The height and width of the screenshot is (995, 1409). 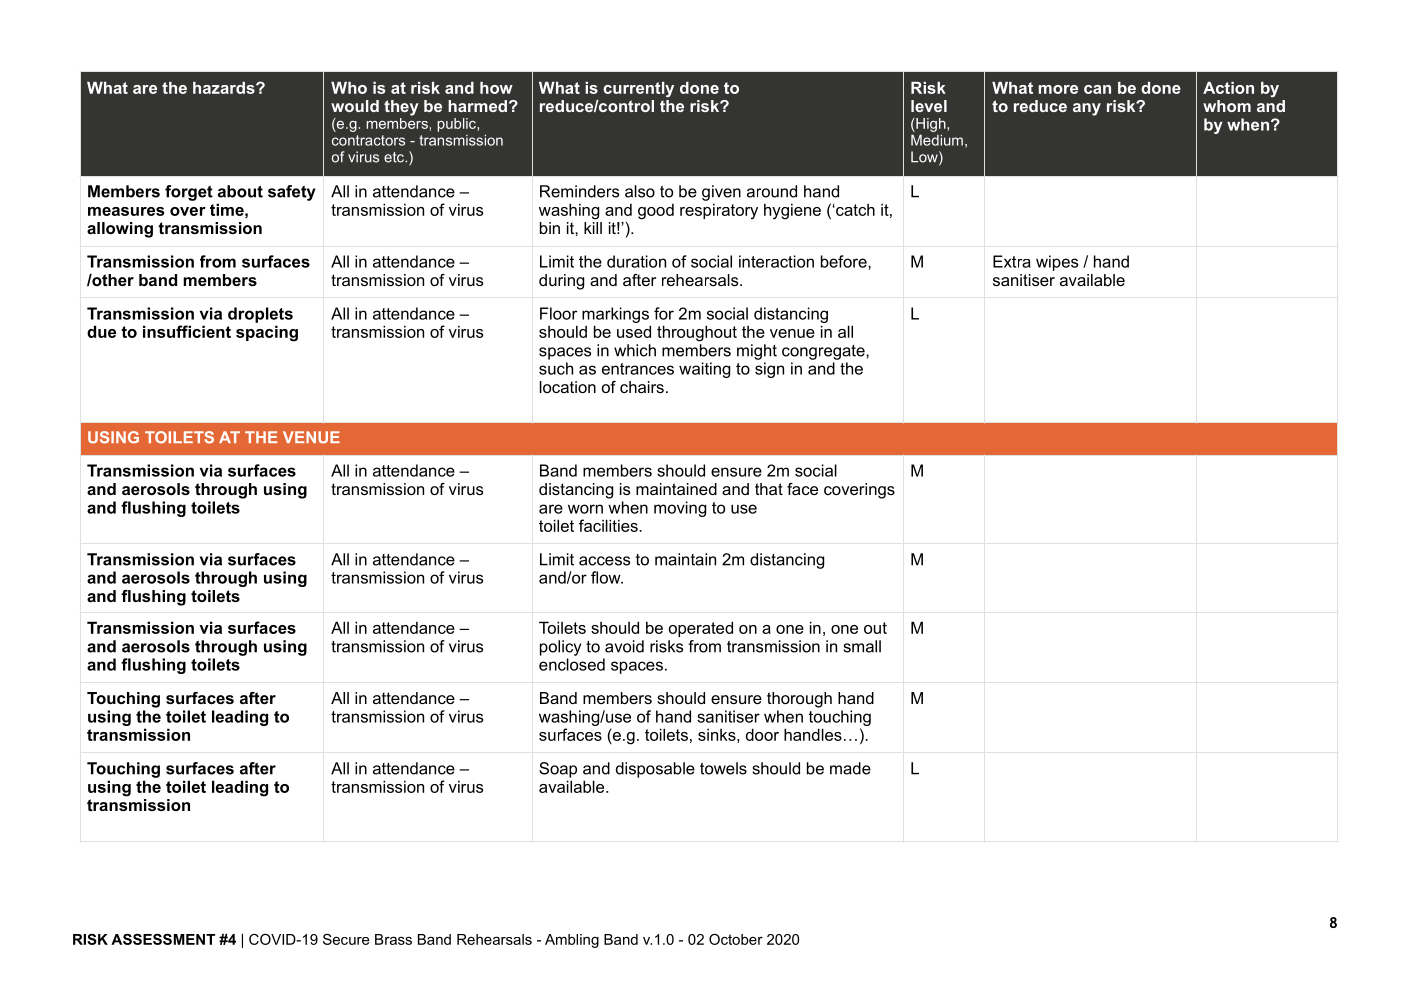 I want to click on policy, so click(x=560, y=648).
